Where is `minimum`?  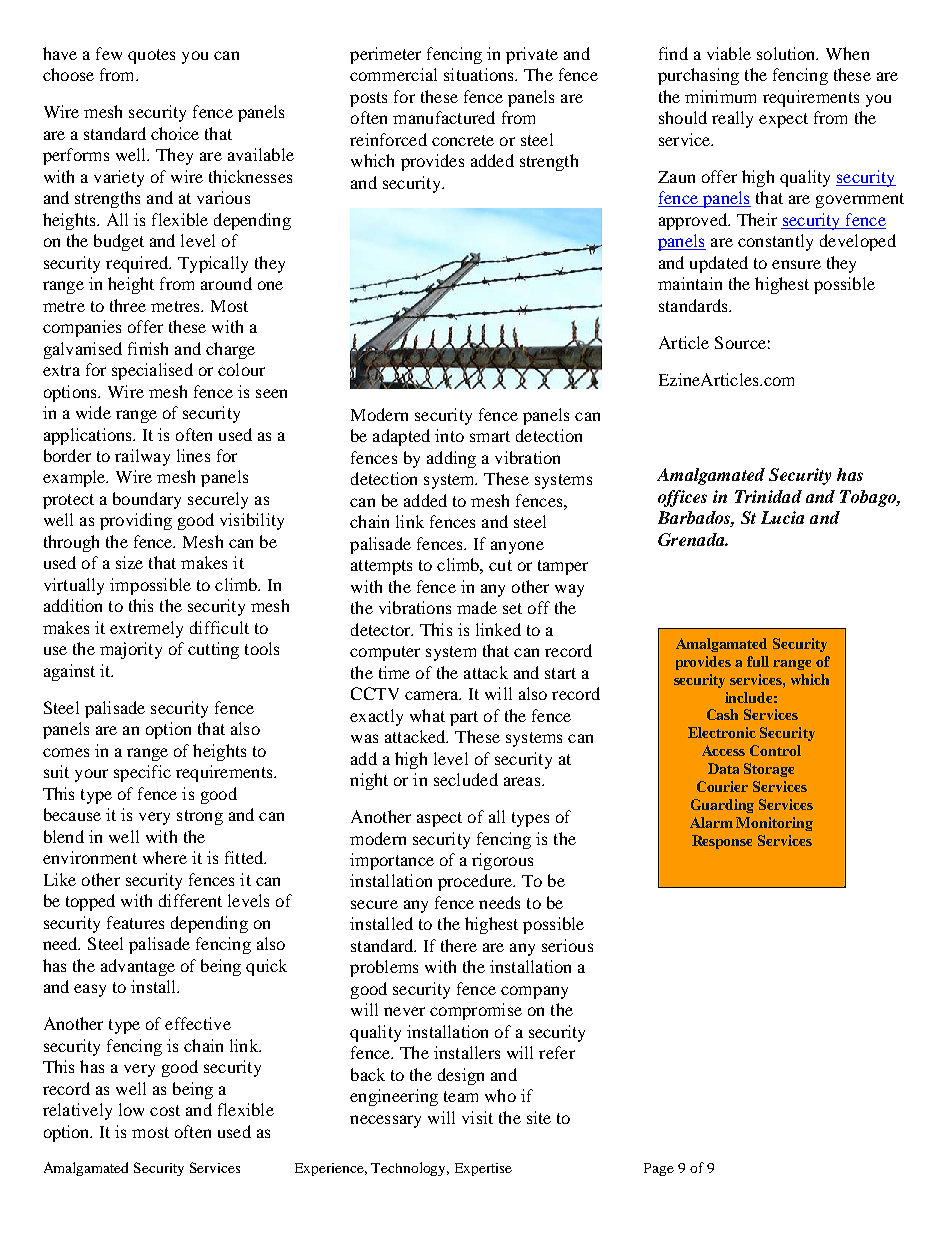
minimum is located at coordinates (720, 96).
